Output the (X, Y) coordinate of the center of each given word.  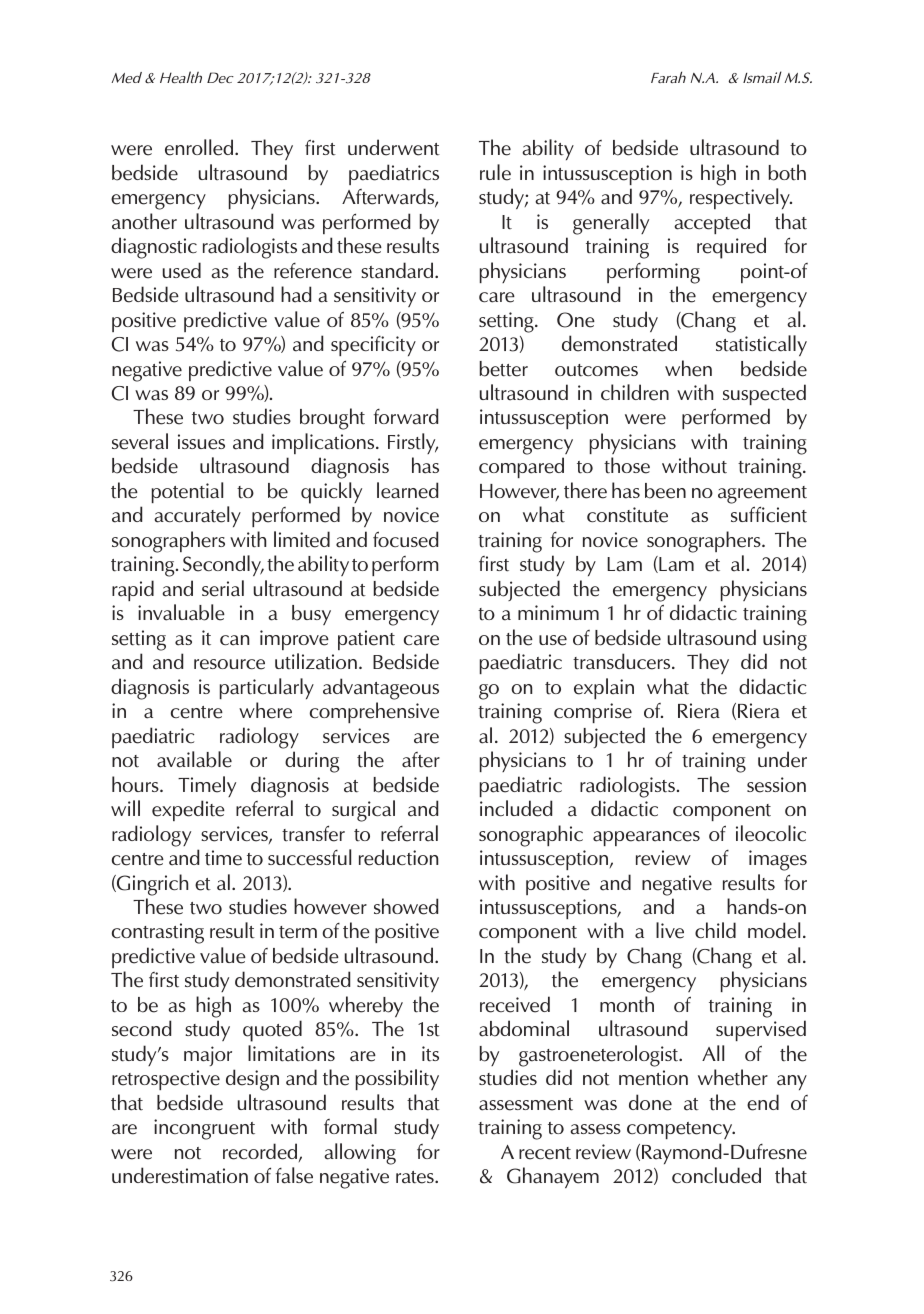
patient (366, 640)
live (670, 930)
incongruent (204, 1129)
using (785, 640)
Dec (220, 77)
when (688, 368)
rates (416, 1177)
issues (201, 442)
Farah (668, 77)
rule (495, 172)
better (504, 369)
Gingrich (151, 885)
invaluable (181, 612)
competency (681, 1130)
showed (406, 906)
